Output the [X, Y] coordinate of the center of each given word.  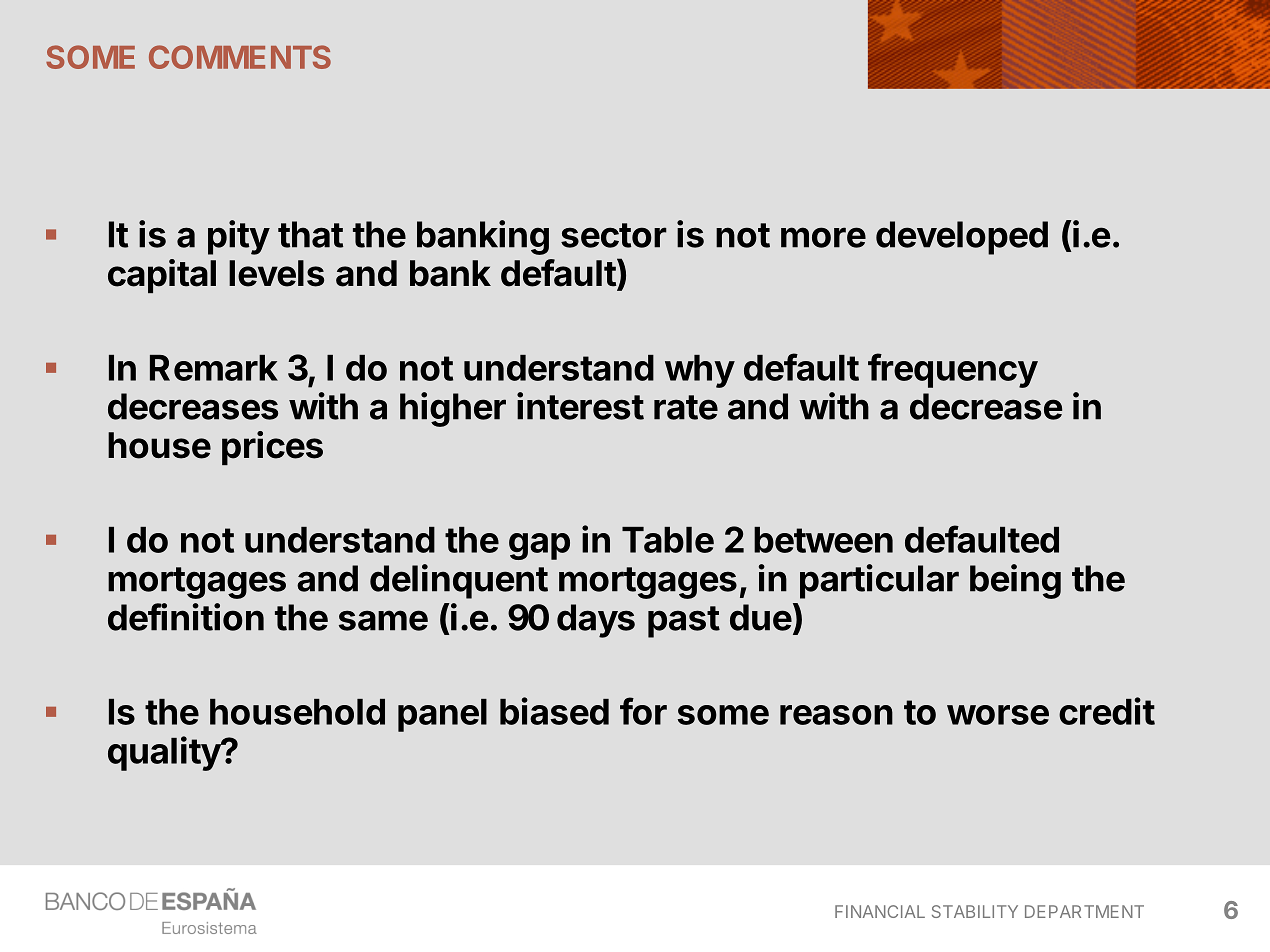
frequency [953, 370]
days [596, 621]
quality [165, 753]
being [1015, 581]
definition [186, 617]
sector [614, 235]
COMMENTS [240, 57]
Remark [214, 368]
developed [962, 238]
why [700, 371]
